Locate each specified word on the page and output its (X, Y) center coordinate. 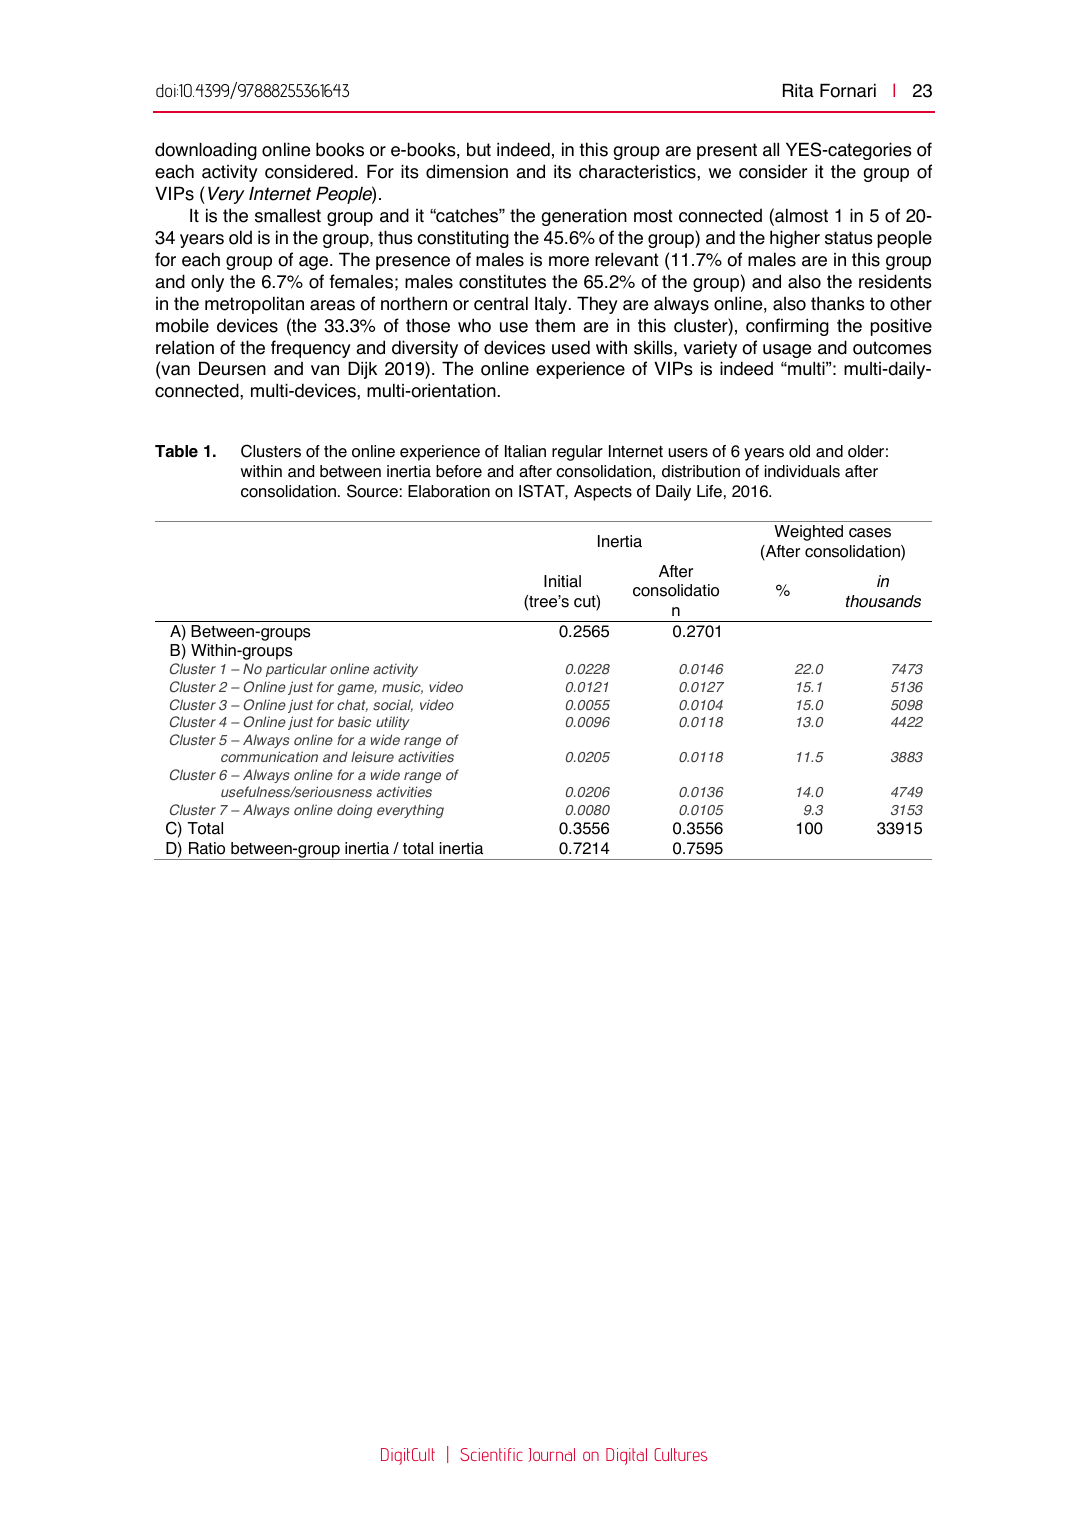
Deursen (232, 368)
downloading (206, 151)
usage (787, 351)
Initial (562, 581)
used (571, 347)
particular (296, 670)
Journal (552, 1455)
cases (870, 533)
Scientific (491, 1454)
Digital (626, 1456)
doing (354, 811)
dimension (467, 171)
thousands (883, 601)
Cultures (681, 1454)
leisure (372, 757)
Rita (798, 90)
